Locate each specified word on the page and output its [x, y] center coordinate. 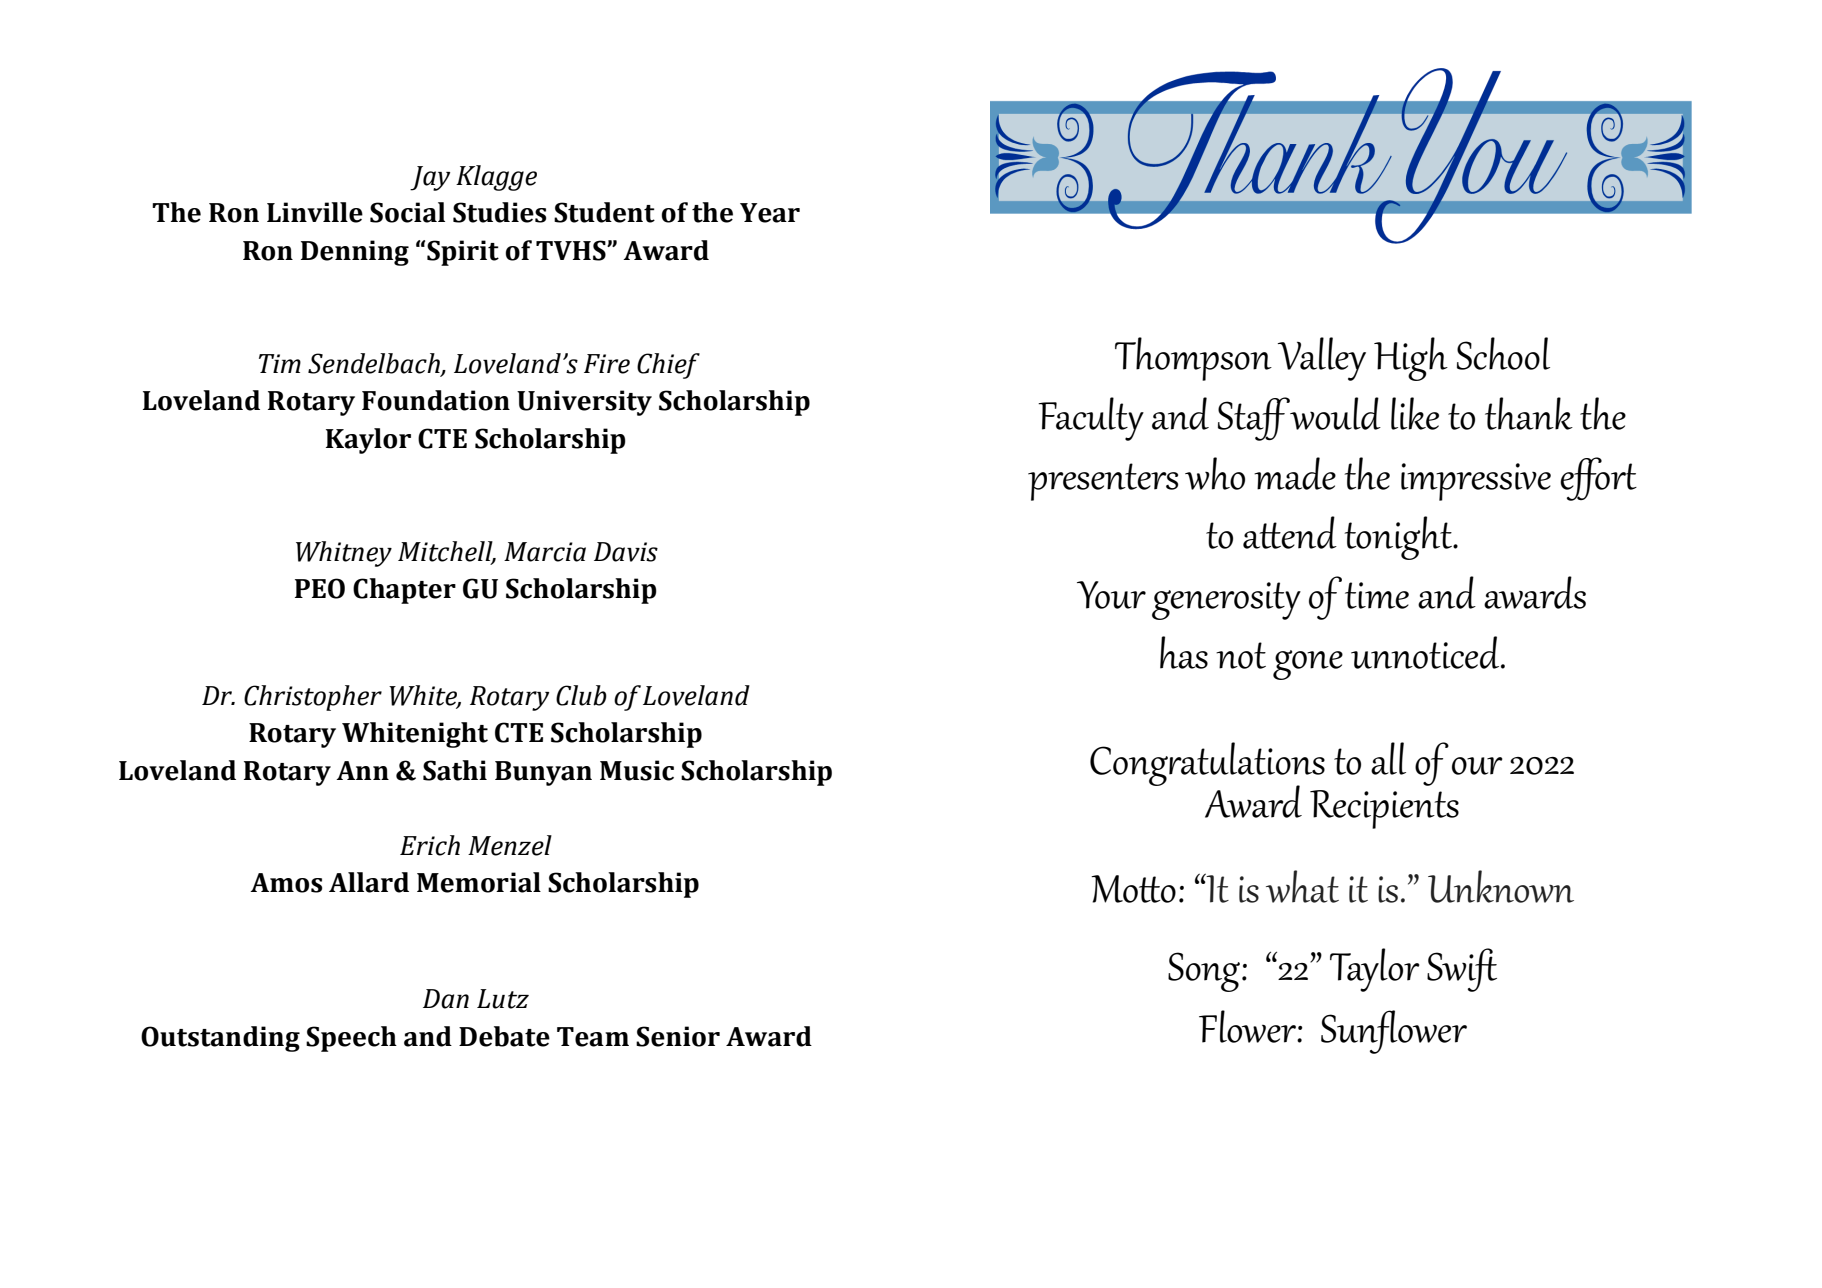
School [1503, 353]
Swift [1462, 970]
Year [770, 213]
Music [637, 770]
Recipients [1384, 809]
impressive [1476, 482]
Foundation [436, 400]
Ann [362, 770]
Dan [446, 999]
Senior [678, 1036]
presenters [1103, 482]
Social [407, 212]
